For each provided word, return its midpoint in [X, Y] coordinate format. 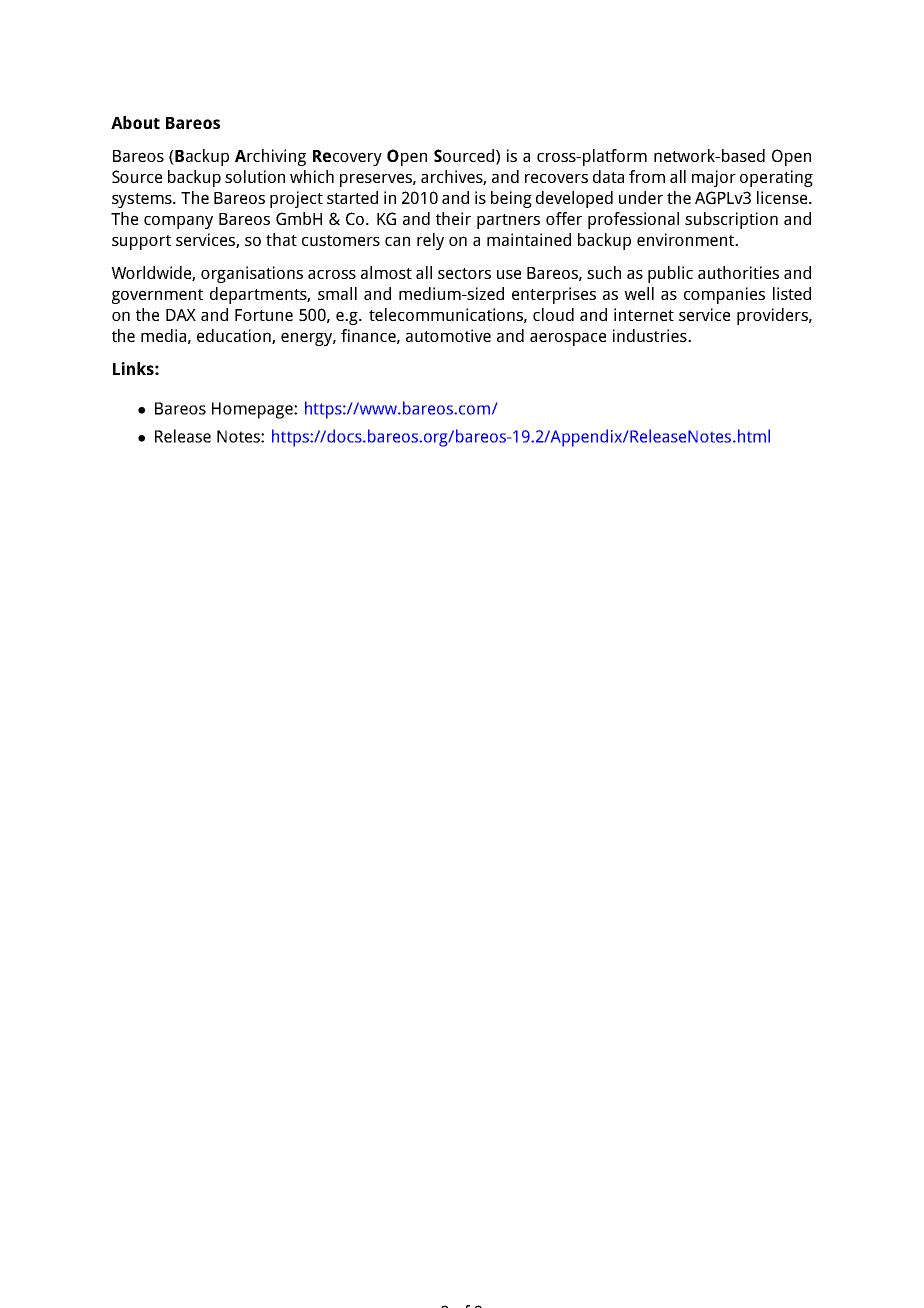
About [135, 122]
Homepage [253, 410]
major [714, 178]
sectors [464, 273]
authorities [738, 272]
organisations [252, 274]
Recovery [347, 158]
